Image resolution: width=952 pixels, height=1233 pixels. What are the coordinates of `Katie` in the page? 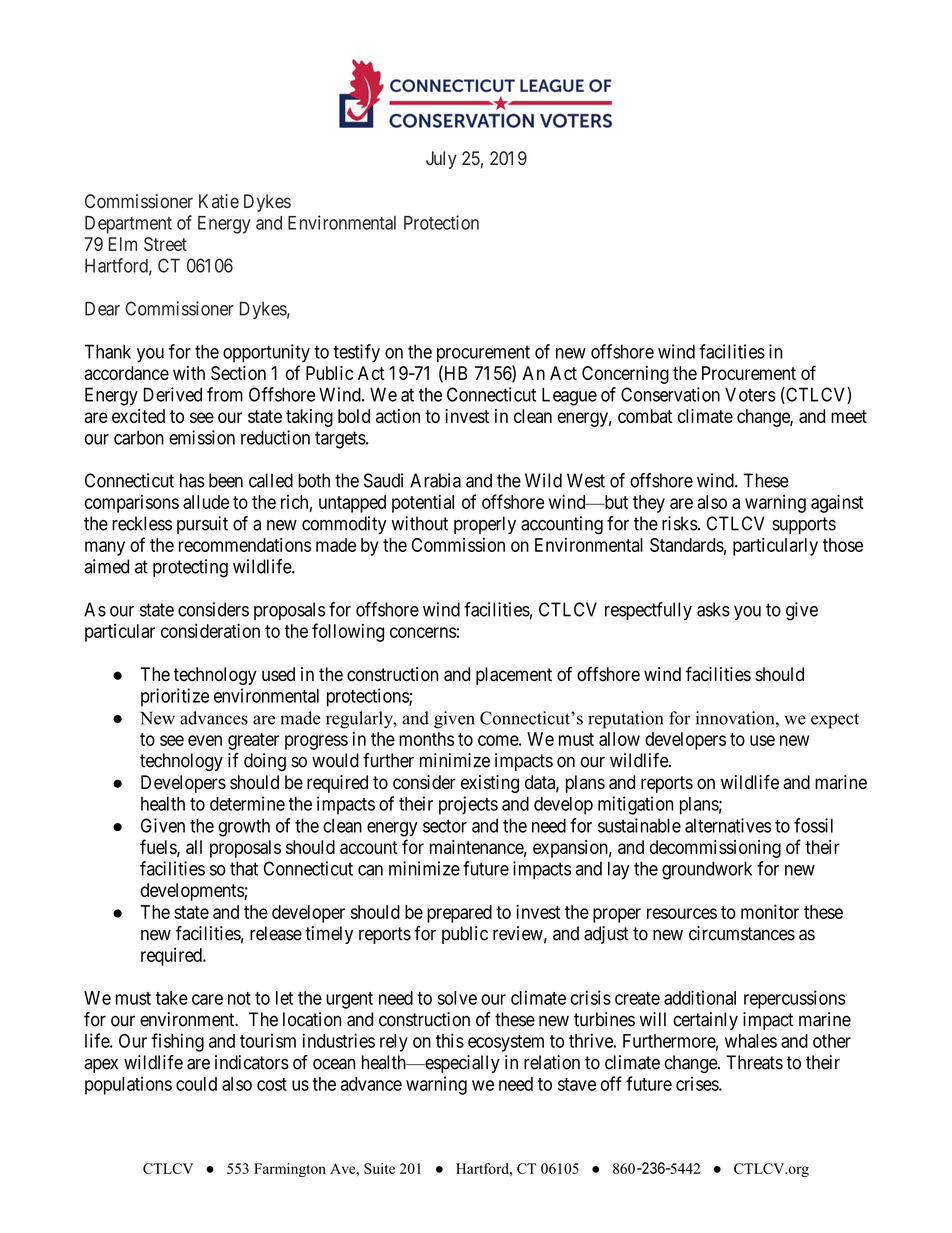 It's located at (219, 201).
